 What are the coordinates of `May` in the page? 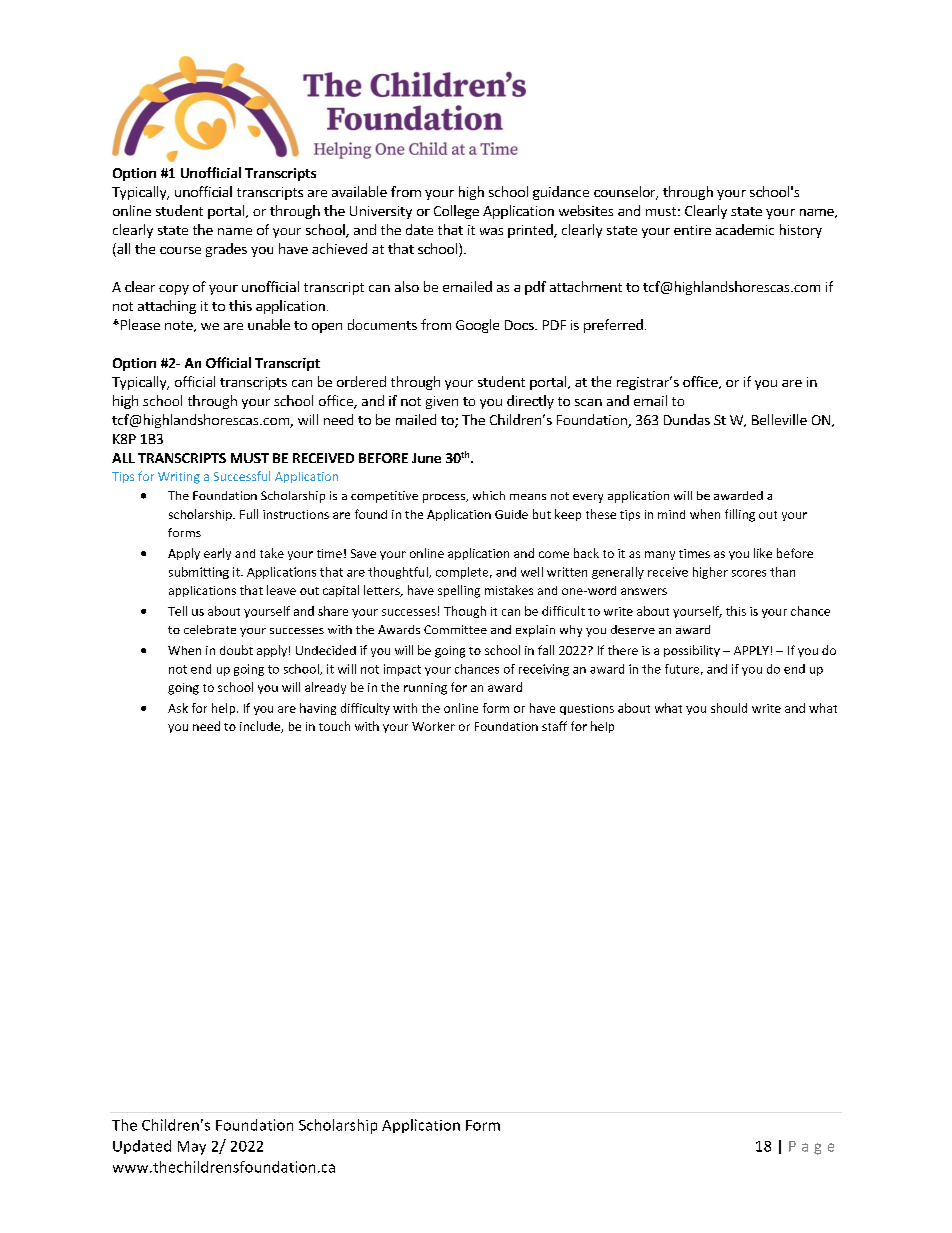 It's located at (192, 1148).
